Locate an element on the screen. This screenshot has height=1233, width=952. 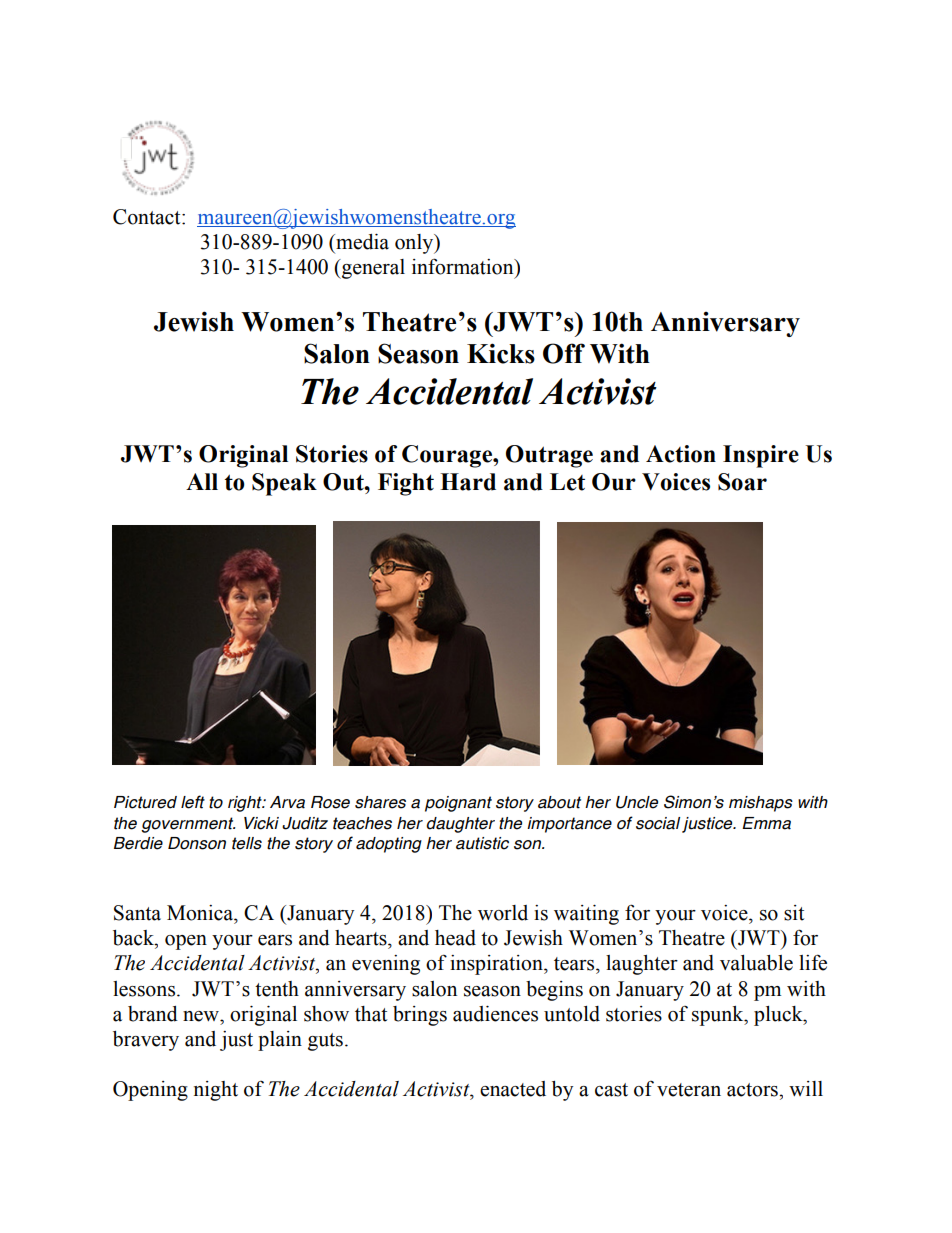
All is located at coordinates (202, 481).
